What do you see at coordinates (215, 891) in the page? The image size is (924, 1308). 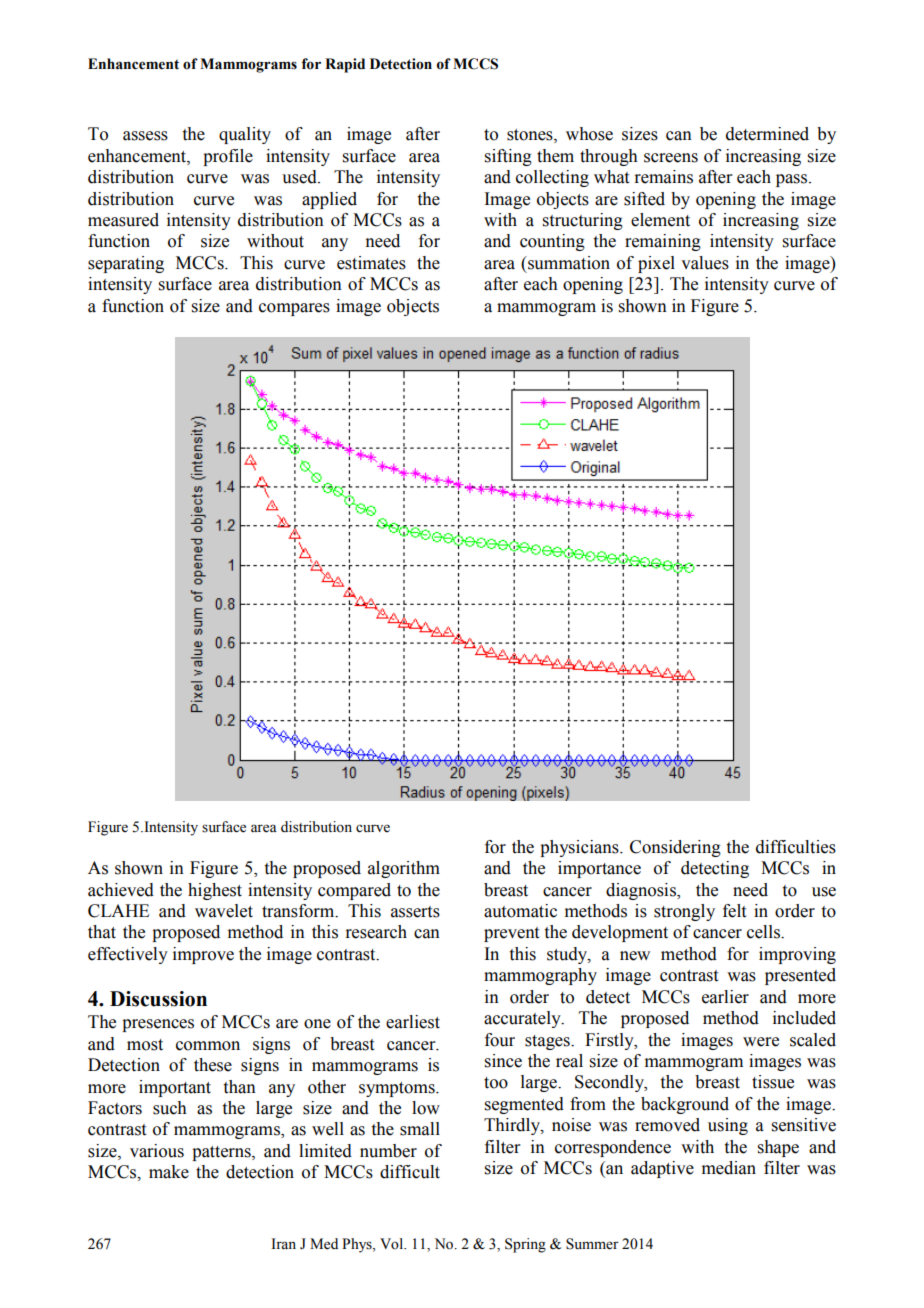 I see `highest` at bounding box center [215, 891].
